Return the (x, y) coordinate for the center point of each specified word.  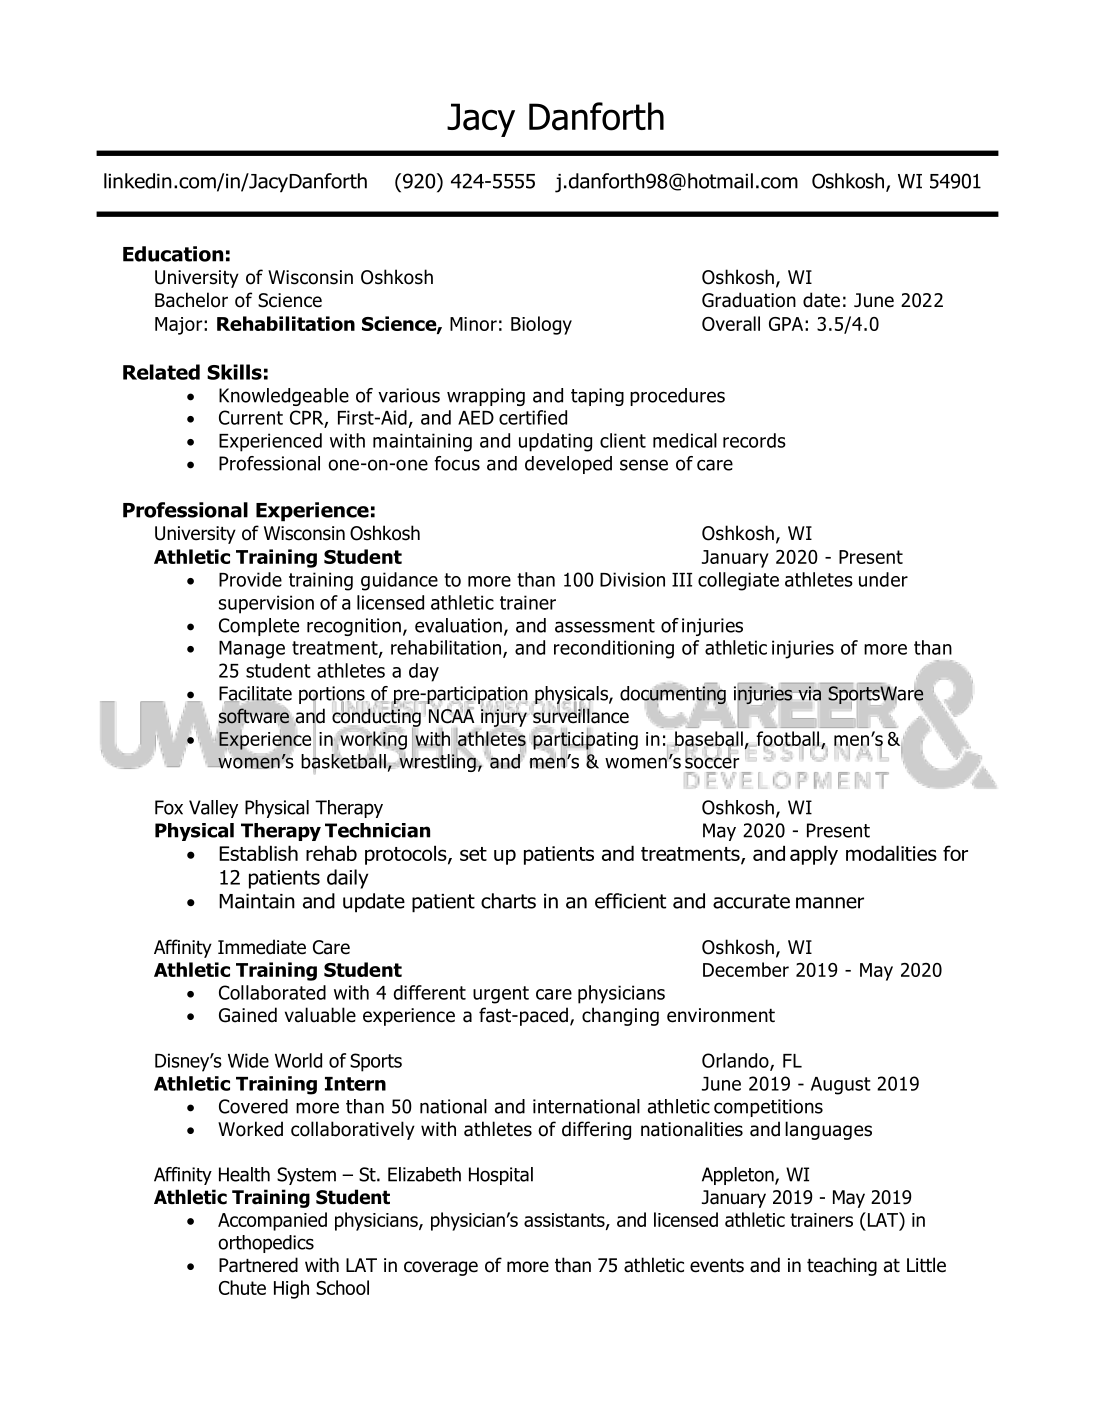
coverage (441, 1268)
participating (584, 740)
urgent (501, 995)
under (883, 579)
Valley (213, 809)
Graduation (749, 300)
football (788, 740)
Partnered (258, 1265)
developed (568, 465)
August (841, 1086)
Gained (248, 1015)
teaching (842, 1266)
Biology (541, 325)
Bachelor (191, 300)
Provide (250, 579)
